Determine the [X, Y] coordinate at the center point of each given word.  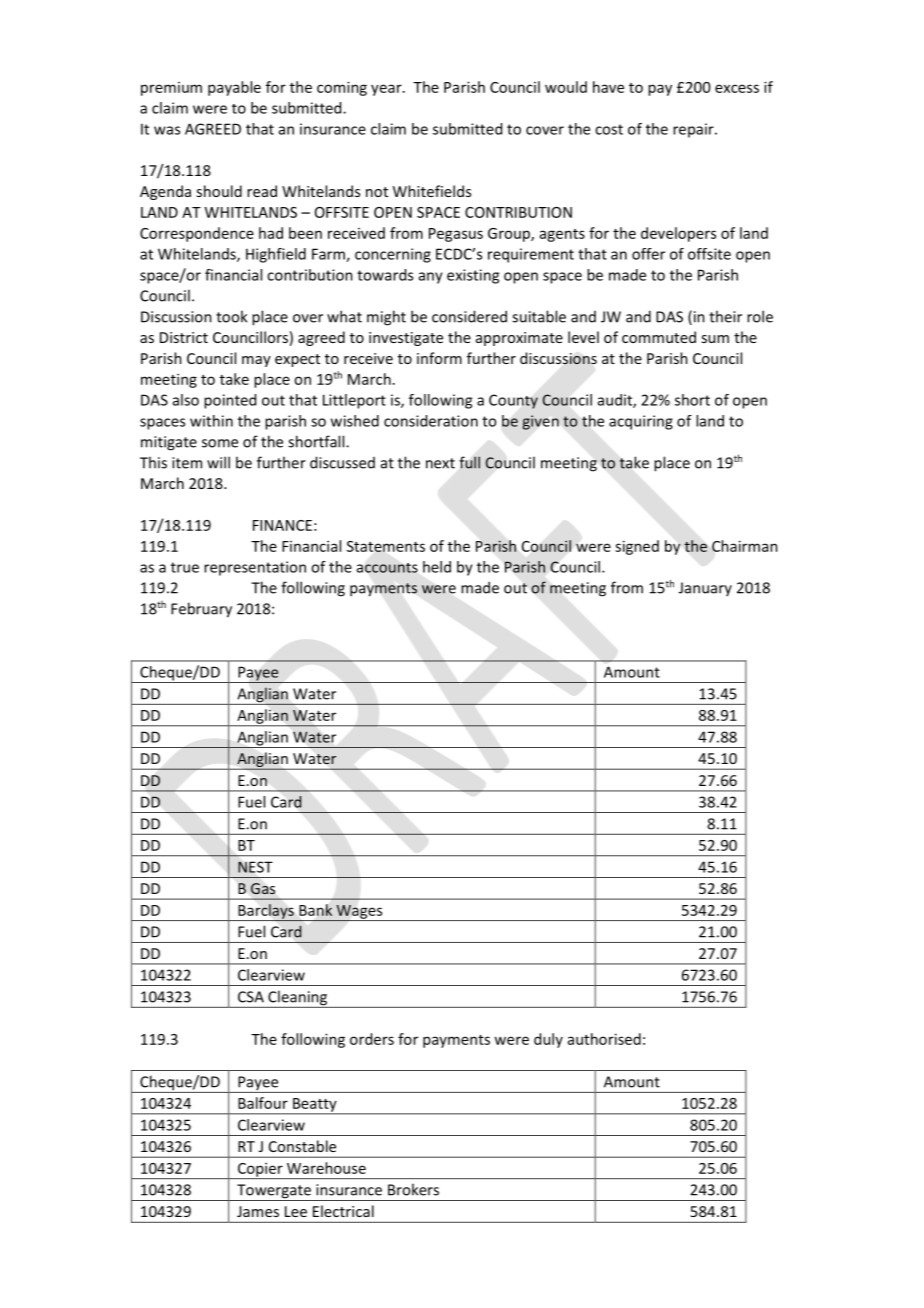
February [201, 610]
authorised [604, 1039]
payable [234, 88]
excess [737, 88]
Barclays [266, 912]
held [437, 567]
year [387, 90]
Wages [359, 913]
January [705, 589]
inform [439, 358]
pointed [230, 401]
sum [715, 339]
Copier [260, 1170]
